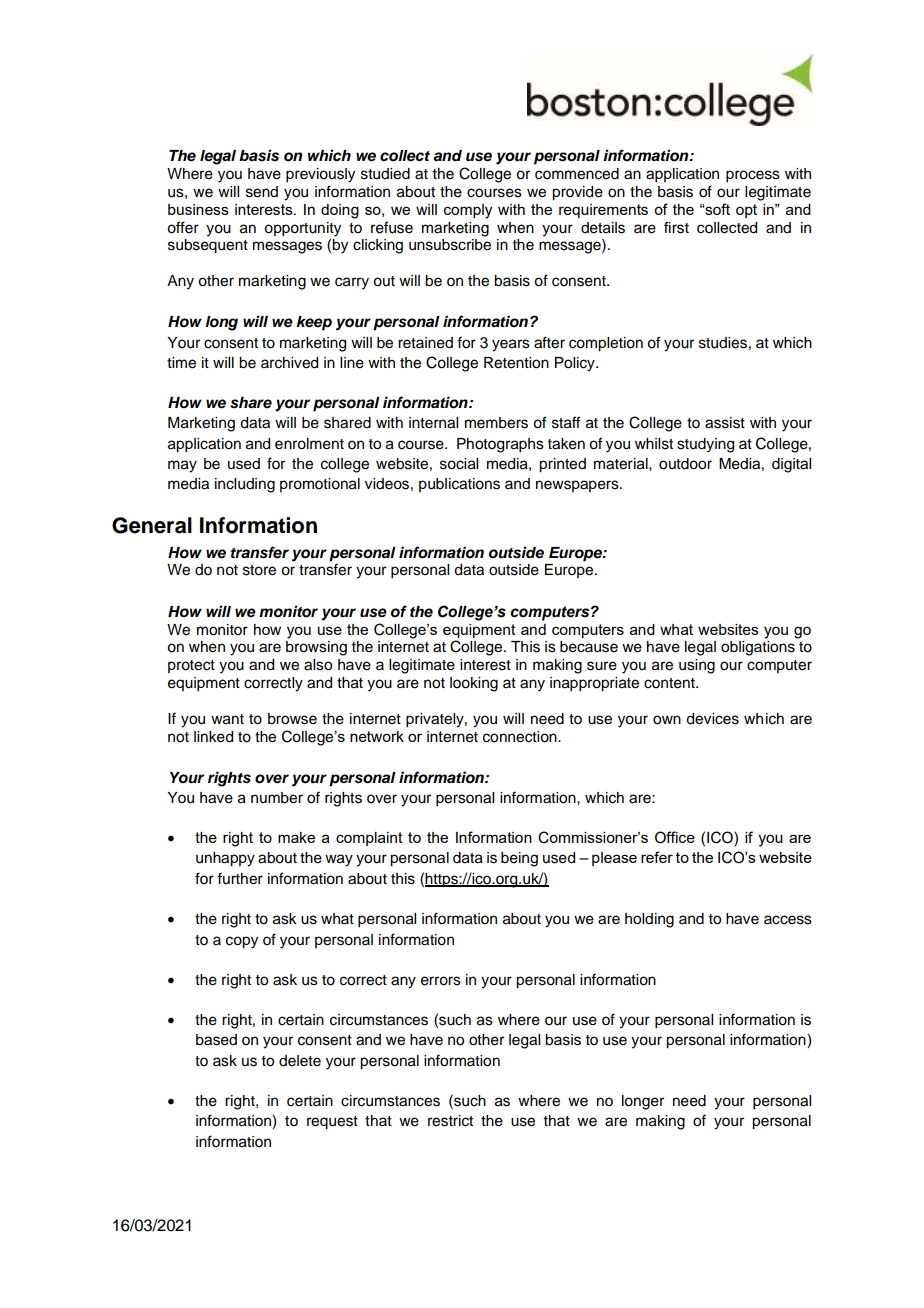 Image resolution: width=924 pixels, height=1308 pixels. Describe the element at coordinates (697, 666) in the image. I see `using` at that location.
